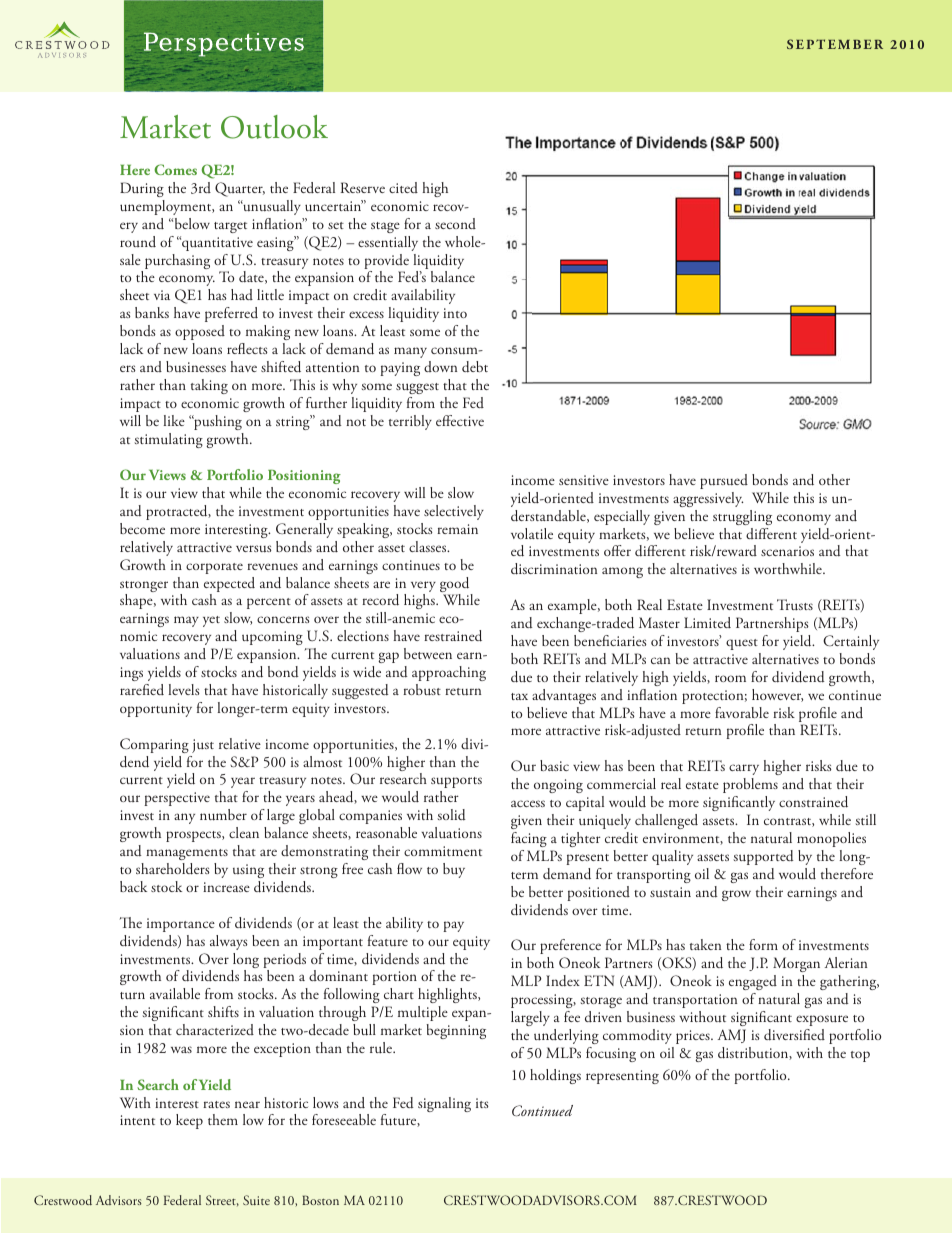 This screenshot has width=952, height=1233. What do you see at coordinates (444, 1104) in the screenshot?
I see `signaling` at bounding box center [444, 1104].
